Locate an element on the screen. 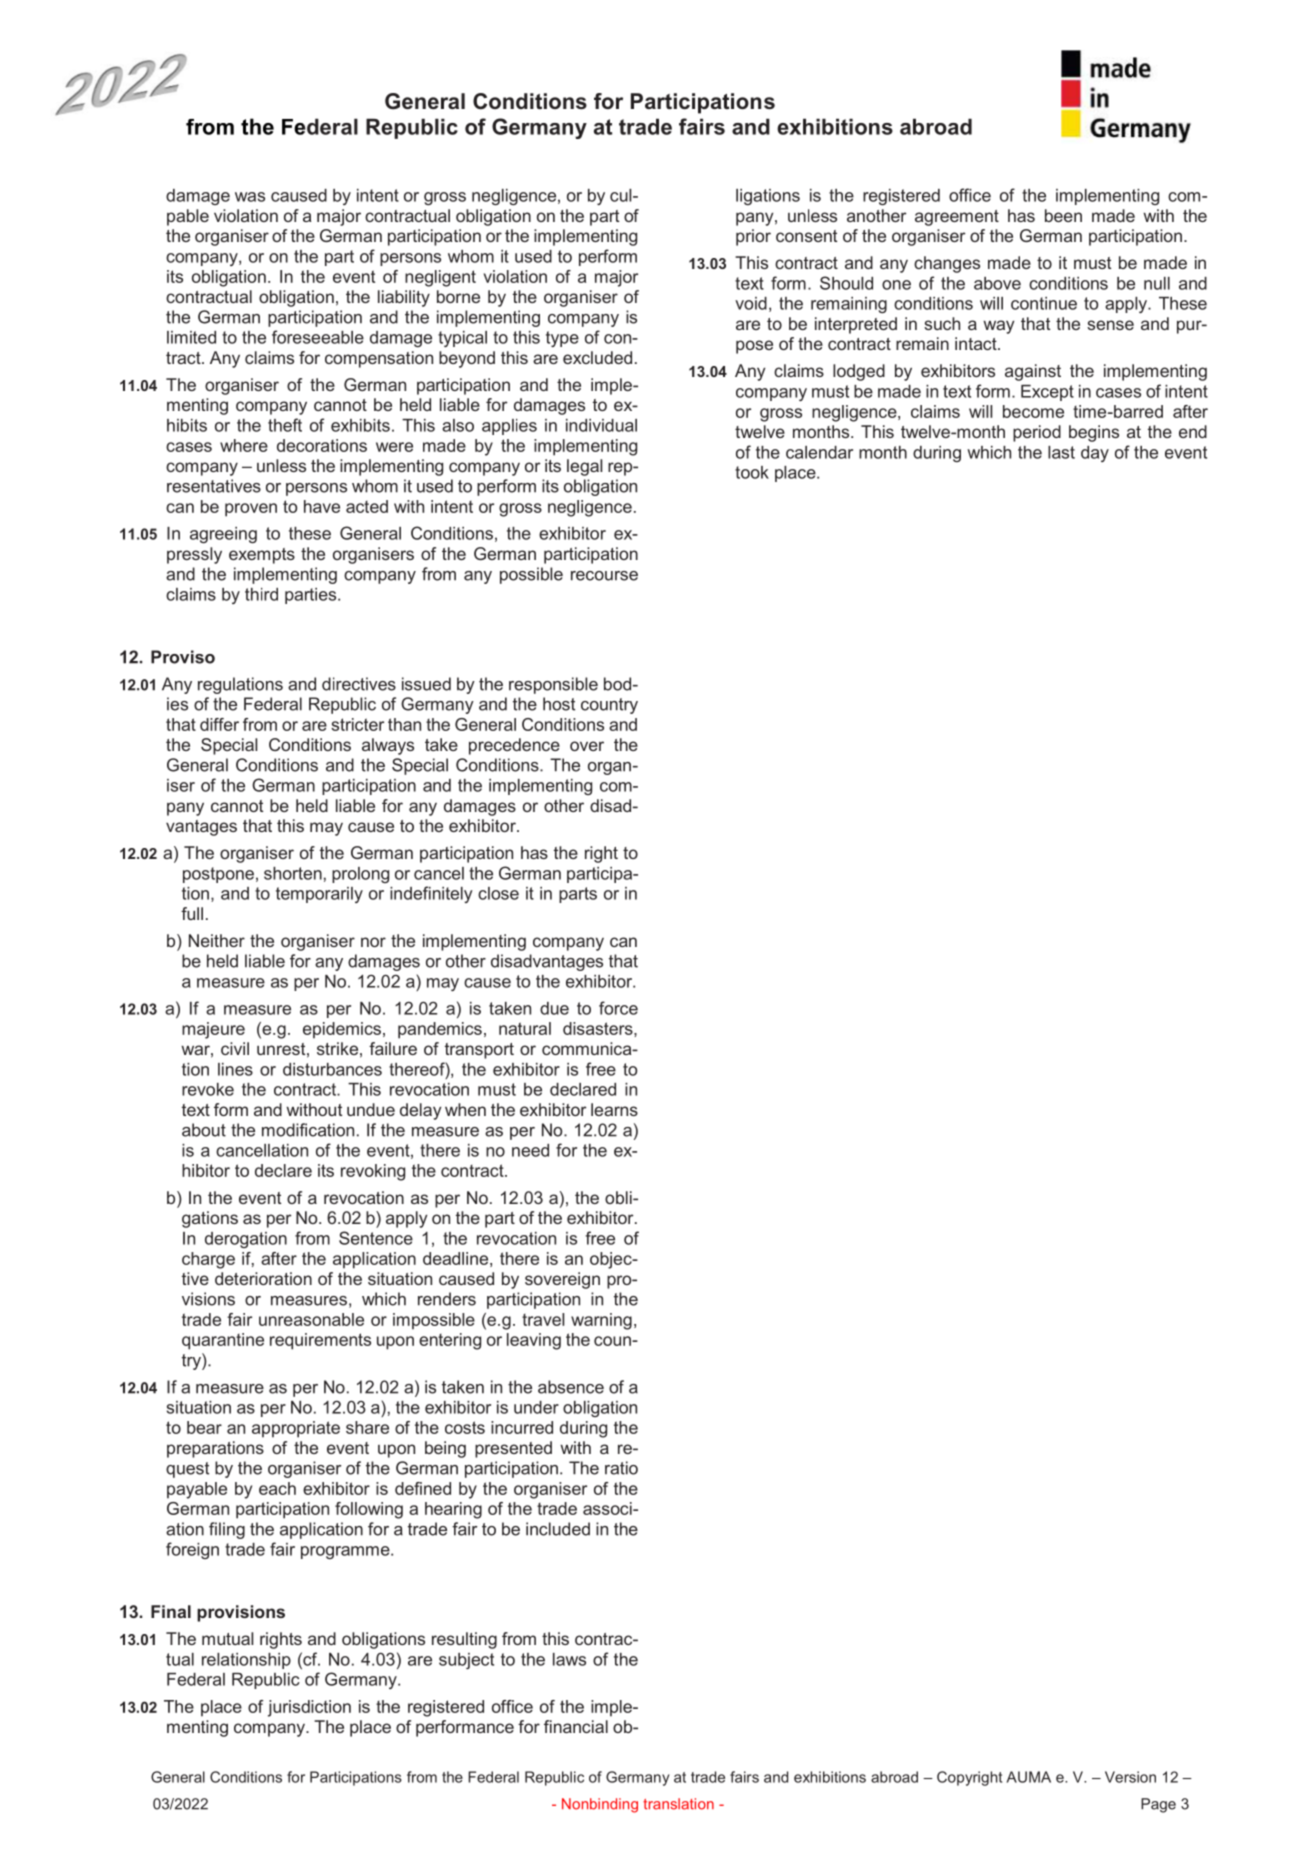 The width and height of the screenshot is (1314, 1859). been is located at coordinates (1063, 215).
